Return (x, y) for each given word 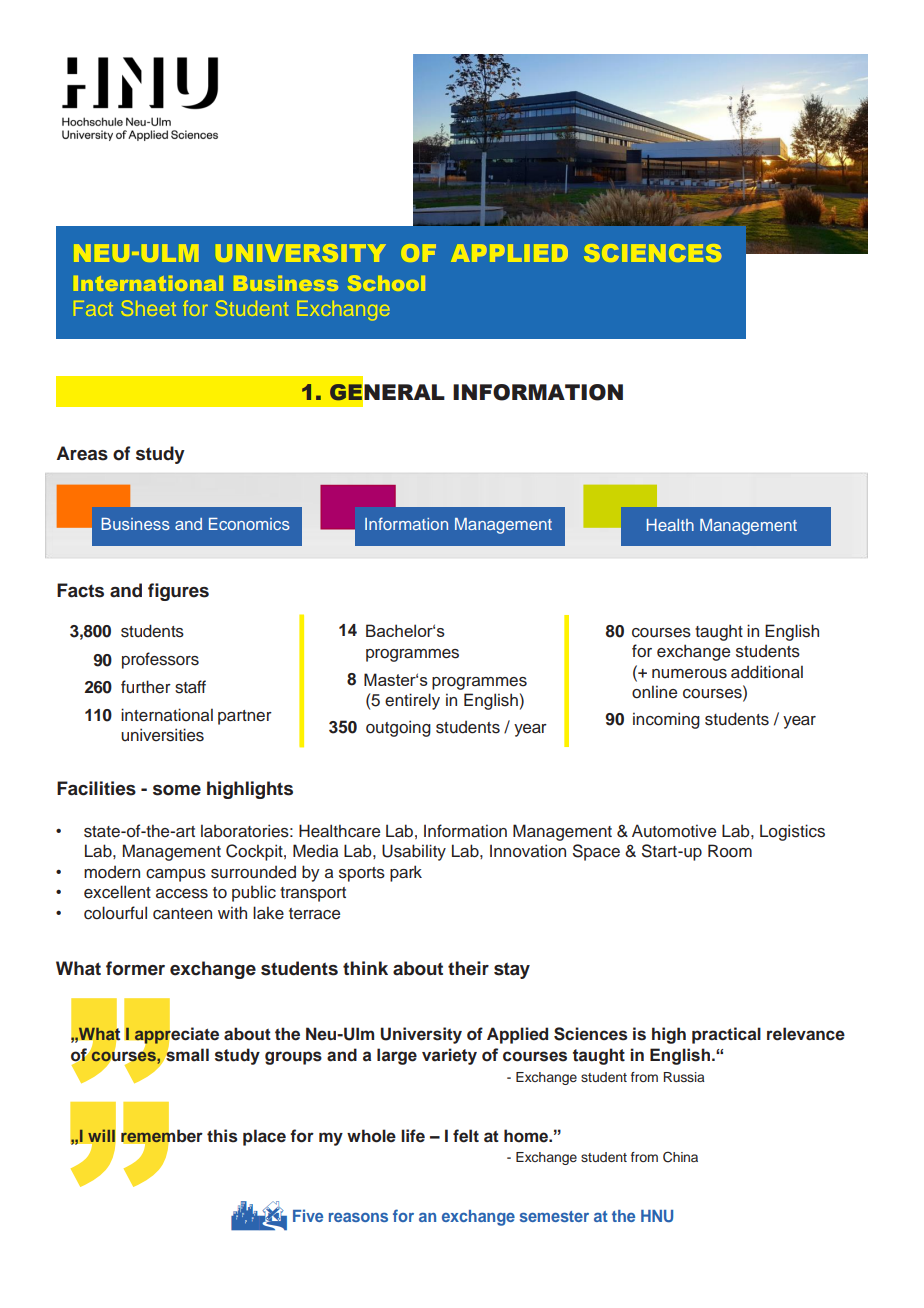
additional (767, 672)
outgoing (398, 728)
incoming (666, 720)
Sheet (149, 308)
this (222, 1136)
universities (162, 735)
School (386, 283)
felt (466, 1136)
